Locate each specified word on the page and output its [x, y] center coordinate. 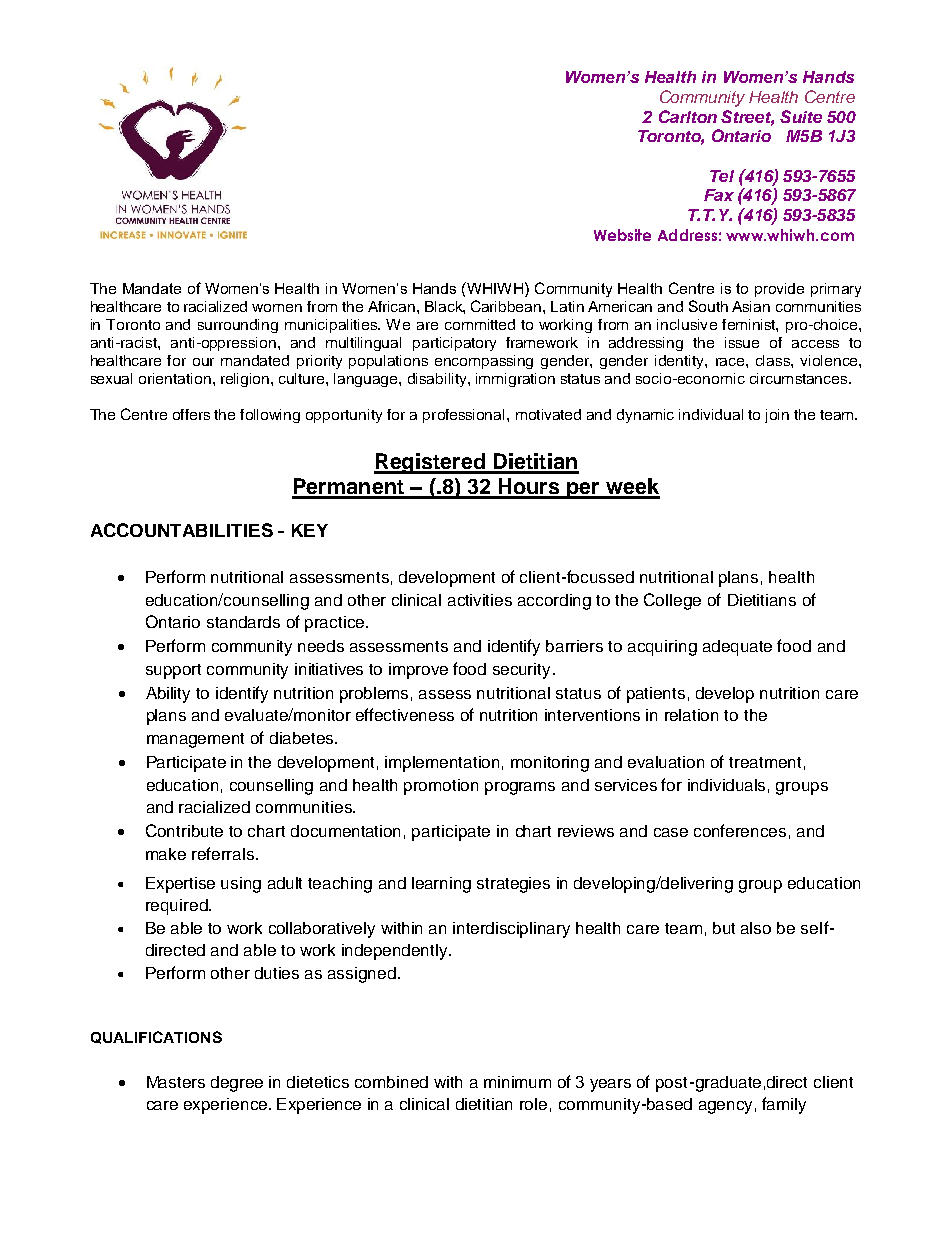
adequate [737, 648]
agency [725, 1107]
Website [622, 235]
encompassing [484, 362]
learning [441, 885]
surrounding [238, 326]
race [731, 362]
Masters [176, 1082]
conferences [740, 830]
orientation [175, 378]
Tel [722, 176]
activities [480, 600]
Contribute [184, 830]
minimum [517, 1082]
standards [243, 622]
